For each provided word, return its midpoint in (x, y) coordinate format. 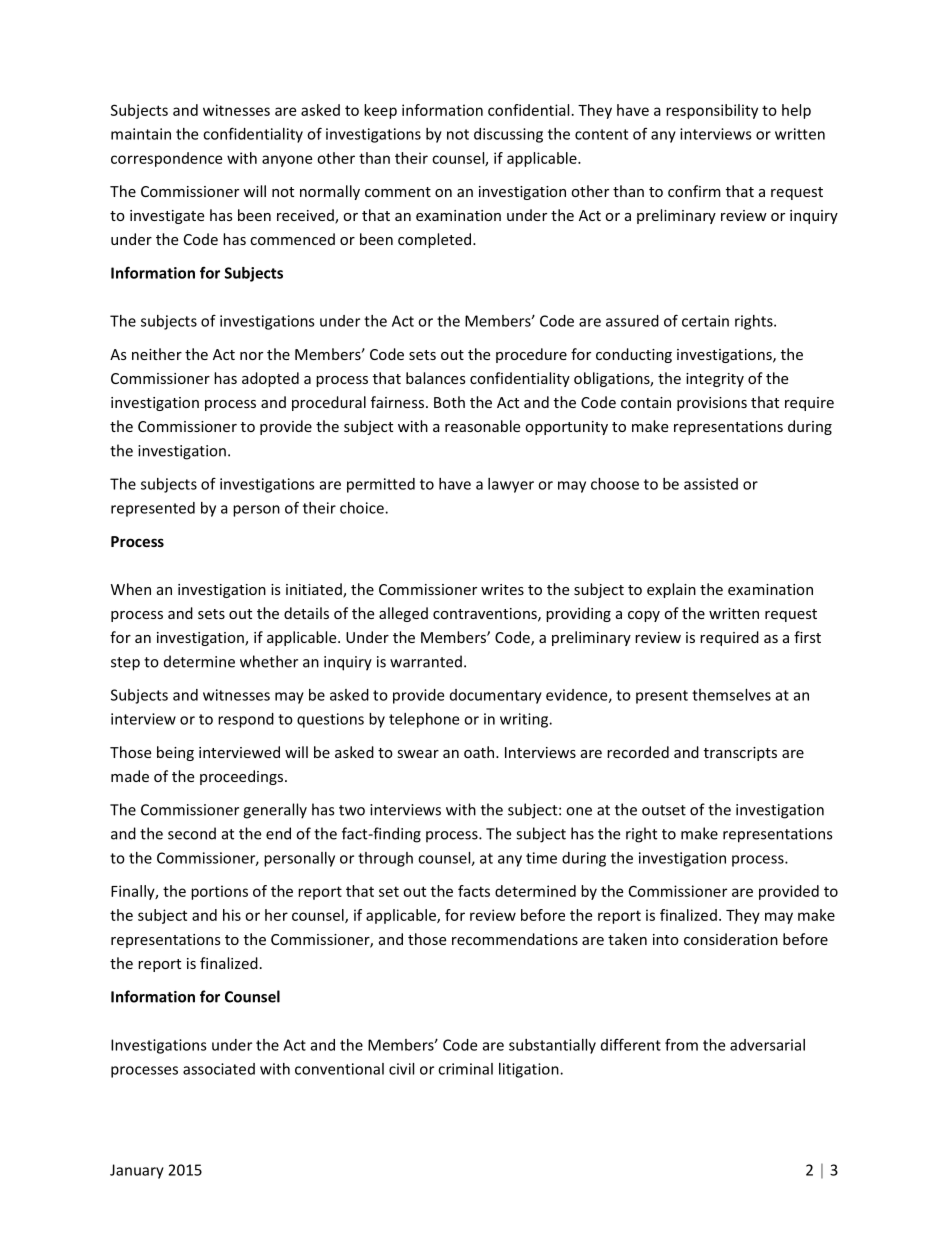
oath (479, 752)
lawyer (511, 485)
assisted (711, 484)
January (137, 1171)
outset (664, 810)
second (192, 833)
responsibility (712, 111)
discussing (508, 135)
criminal (465, 1069)
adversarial (767, 1045)
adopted (270, 379)
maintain (141, 134)
